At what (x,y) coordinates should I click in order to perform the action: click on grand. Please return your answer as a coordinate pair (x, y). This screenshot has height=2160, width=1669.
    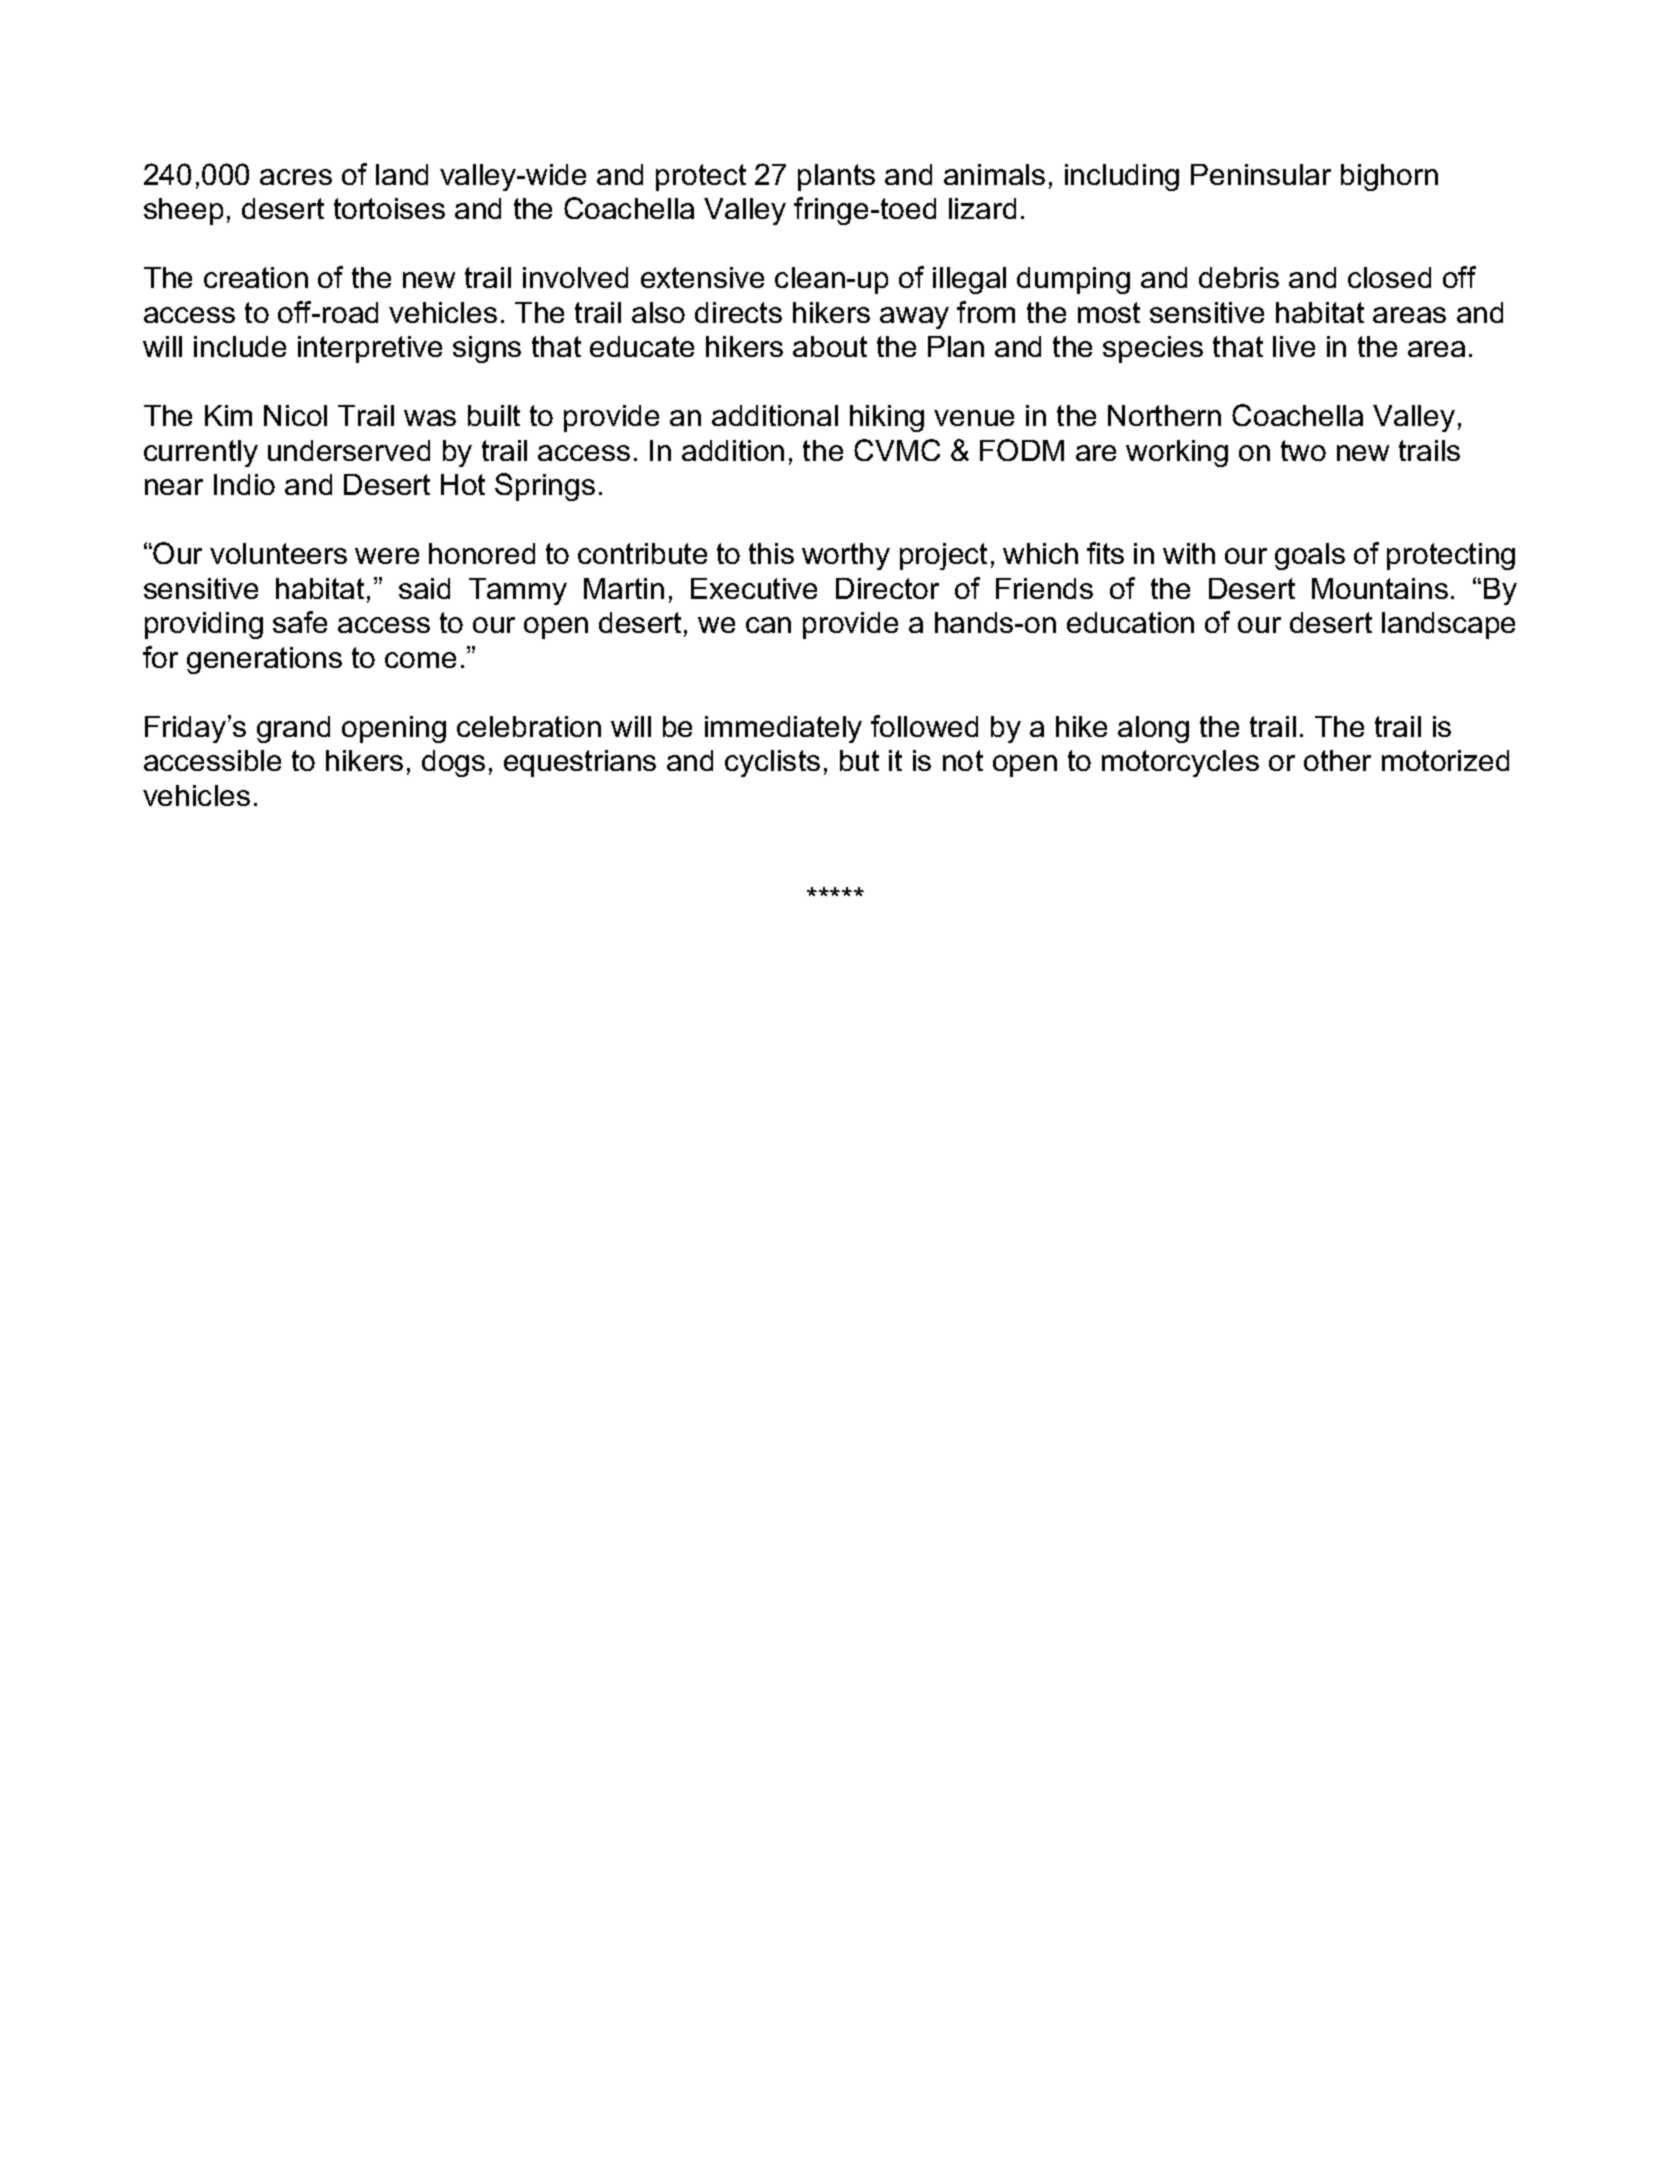
    Looking at the image, I should click on (293, 729).
